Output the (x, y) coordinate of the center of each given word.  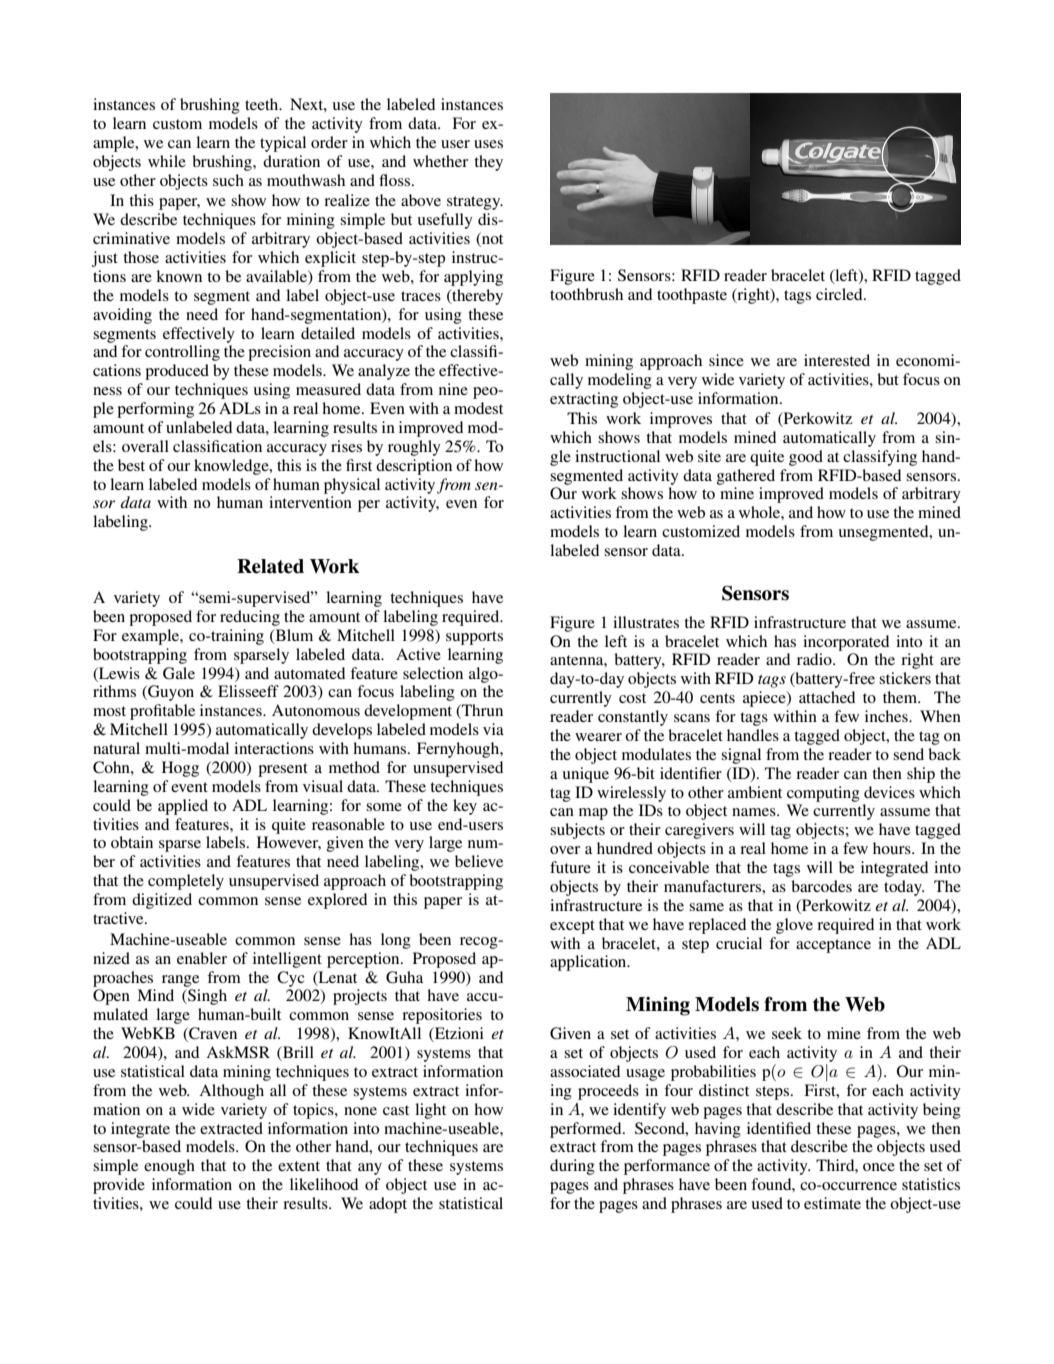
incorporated (846, 643)
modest (478, 408)
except (572, 927)
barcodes (821, 886)
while (167, 161)
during (572, 1167)
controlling (182, 353)
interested (837, 360)
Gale (179, 673)
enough (169, 1167)
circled (840, 294)
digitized (162, 901)
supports (474, 638)
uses (488, 144)
